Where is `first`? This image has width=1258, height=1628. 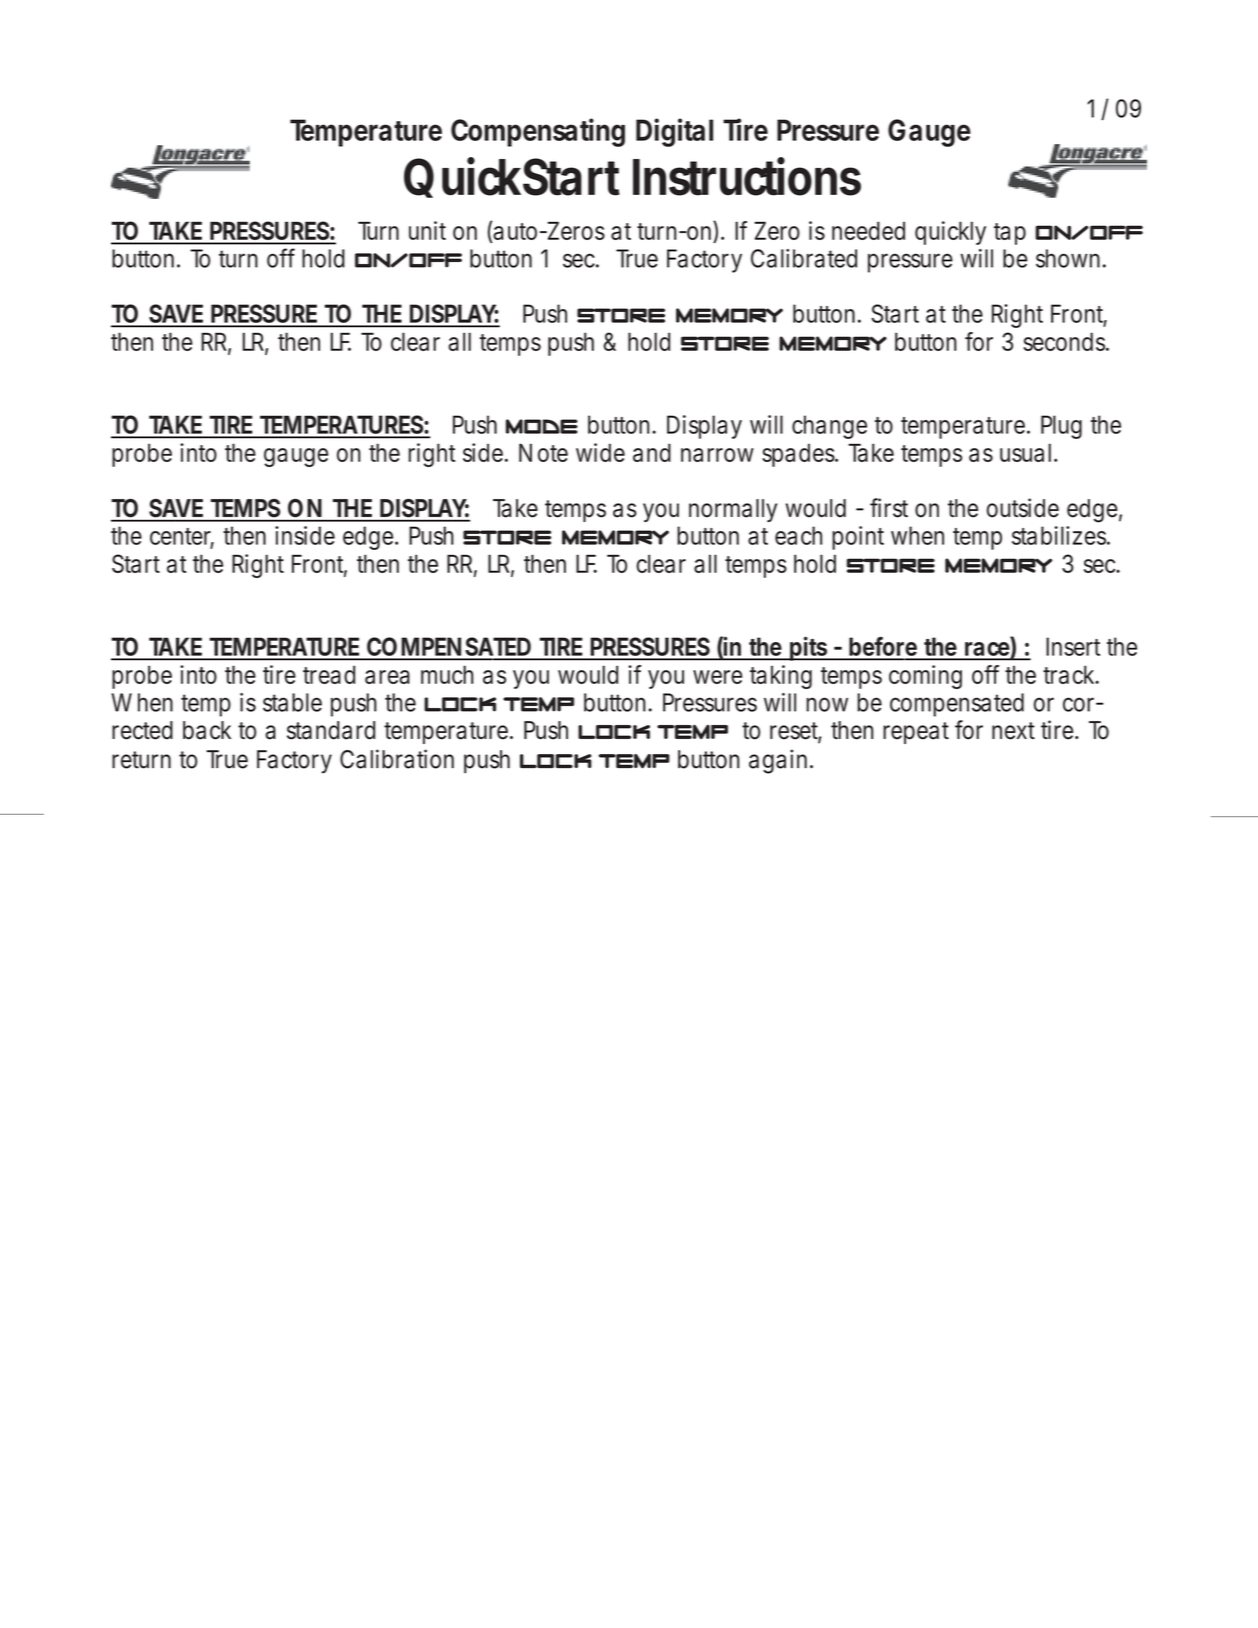
first is located at coordinates (889, 508).
